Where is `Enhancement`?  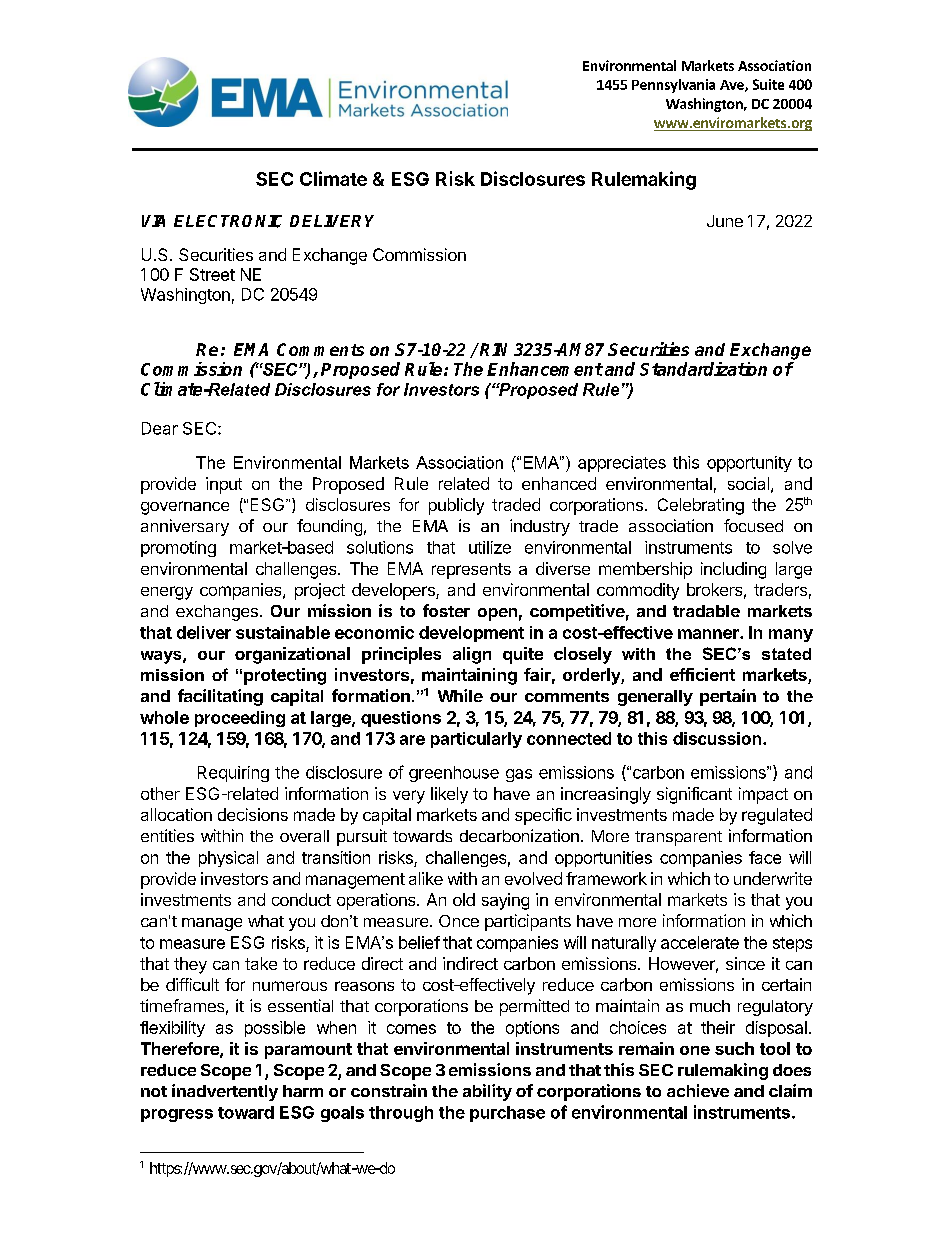 Enhancement is located at coordinates (545, 369).
